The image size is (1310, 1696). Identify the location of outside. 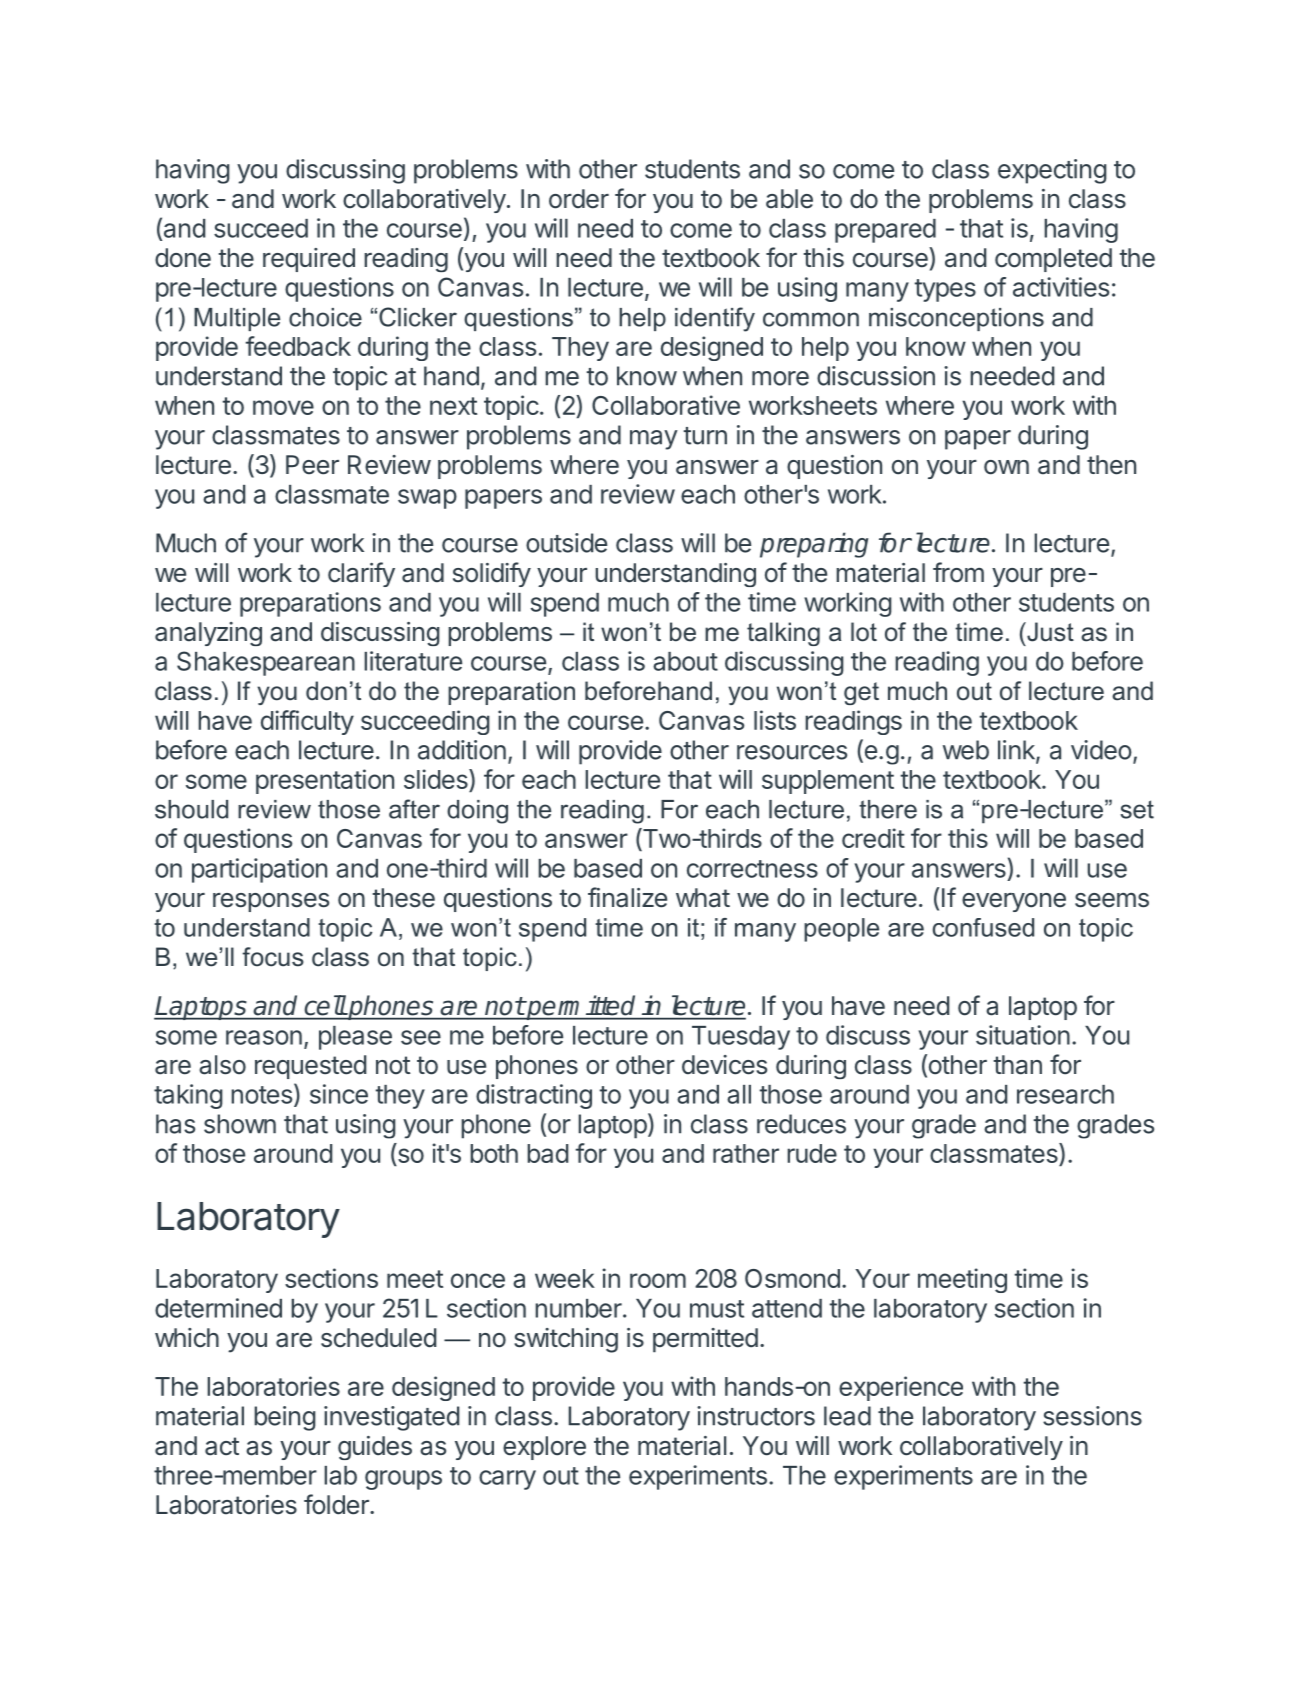
(566, 543).
